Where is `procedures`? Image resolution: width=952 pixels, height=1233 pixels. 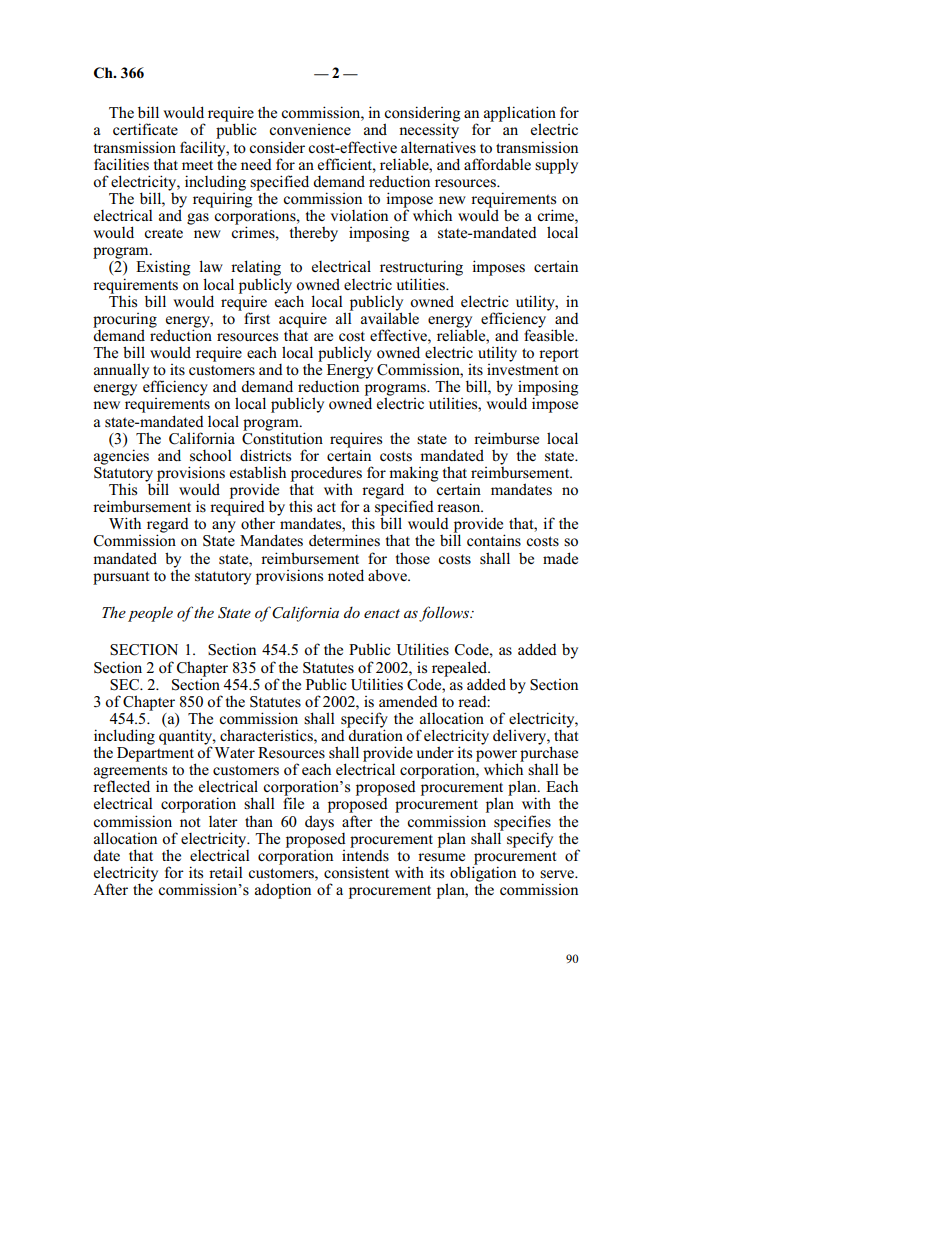
procedures is located at coordinates (326, 475).
